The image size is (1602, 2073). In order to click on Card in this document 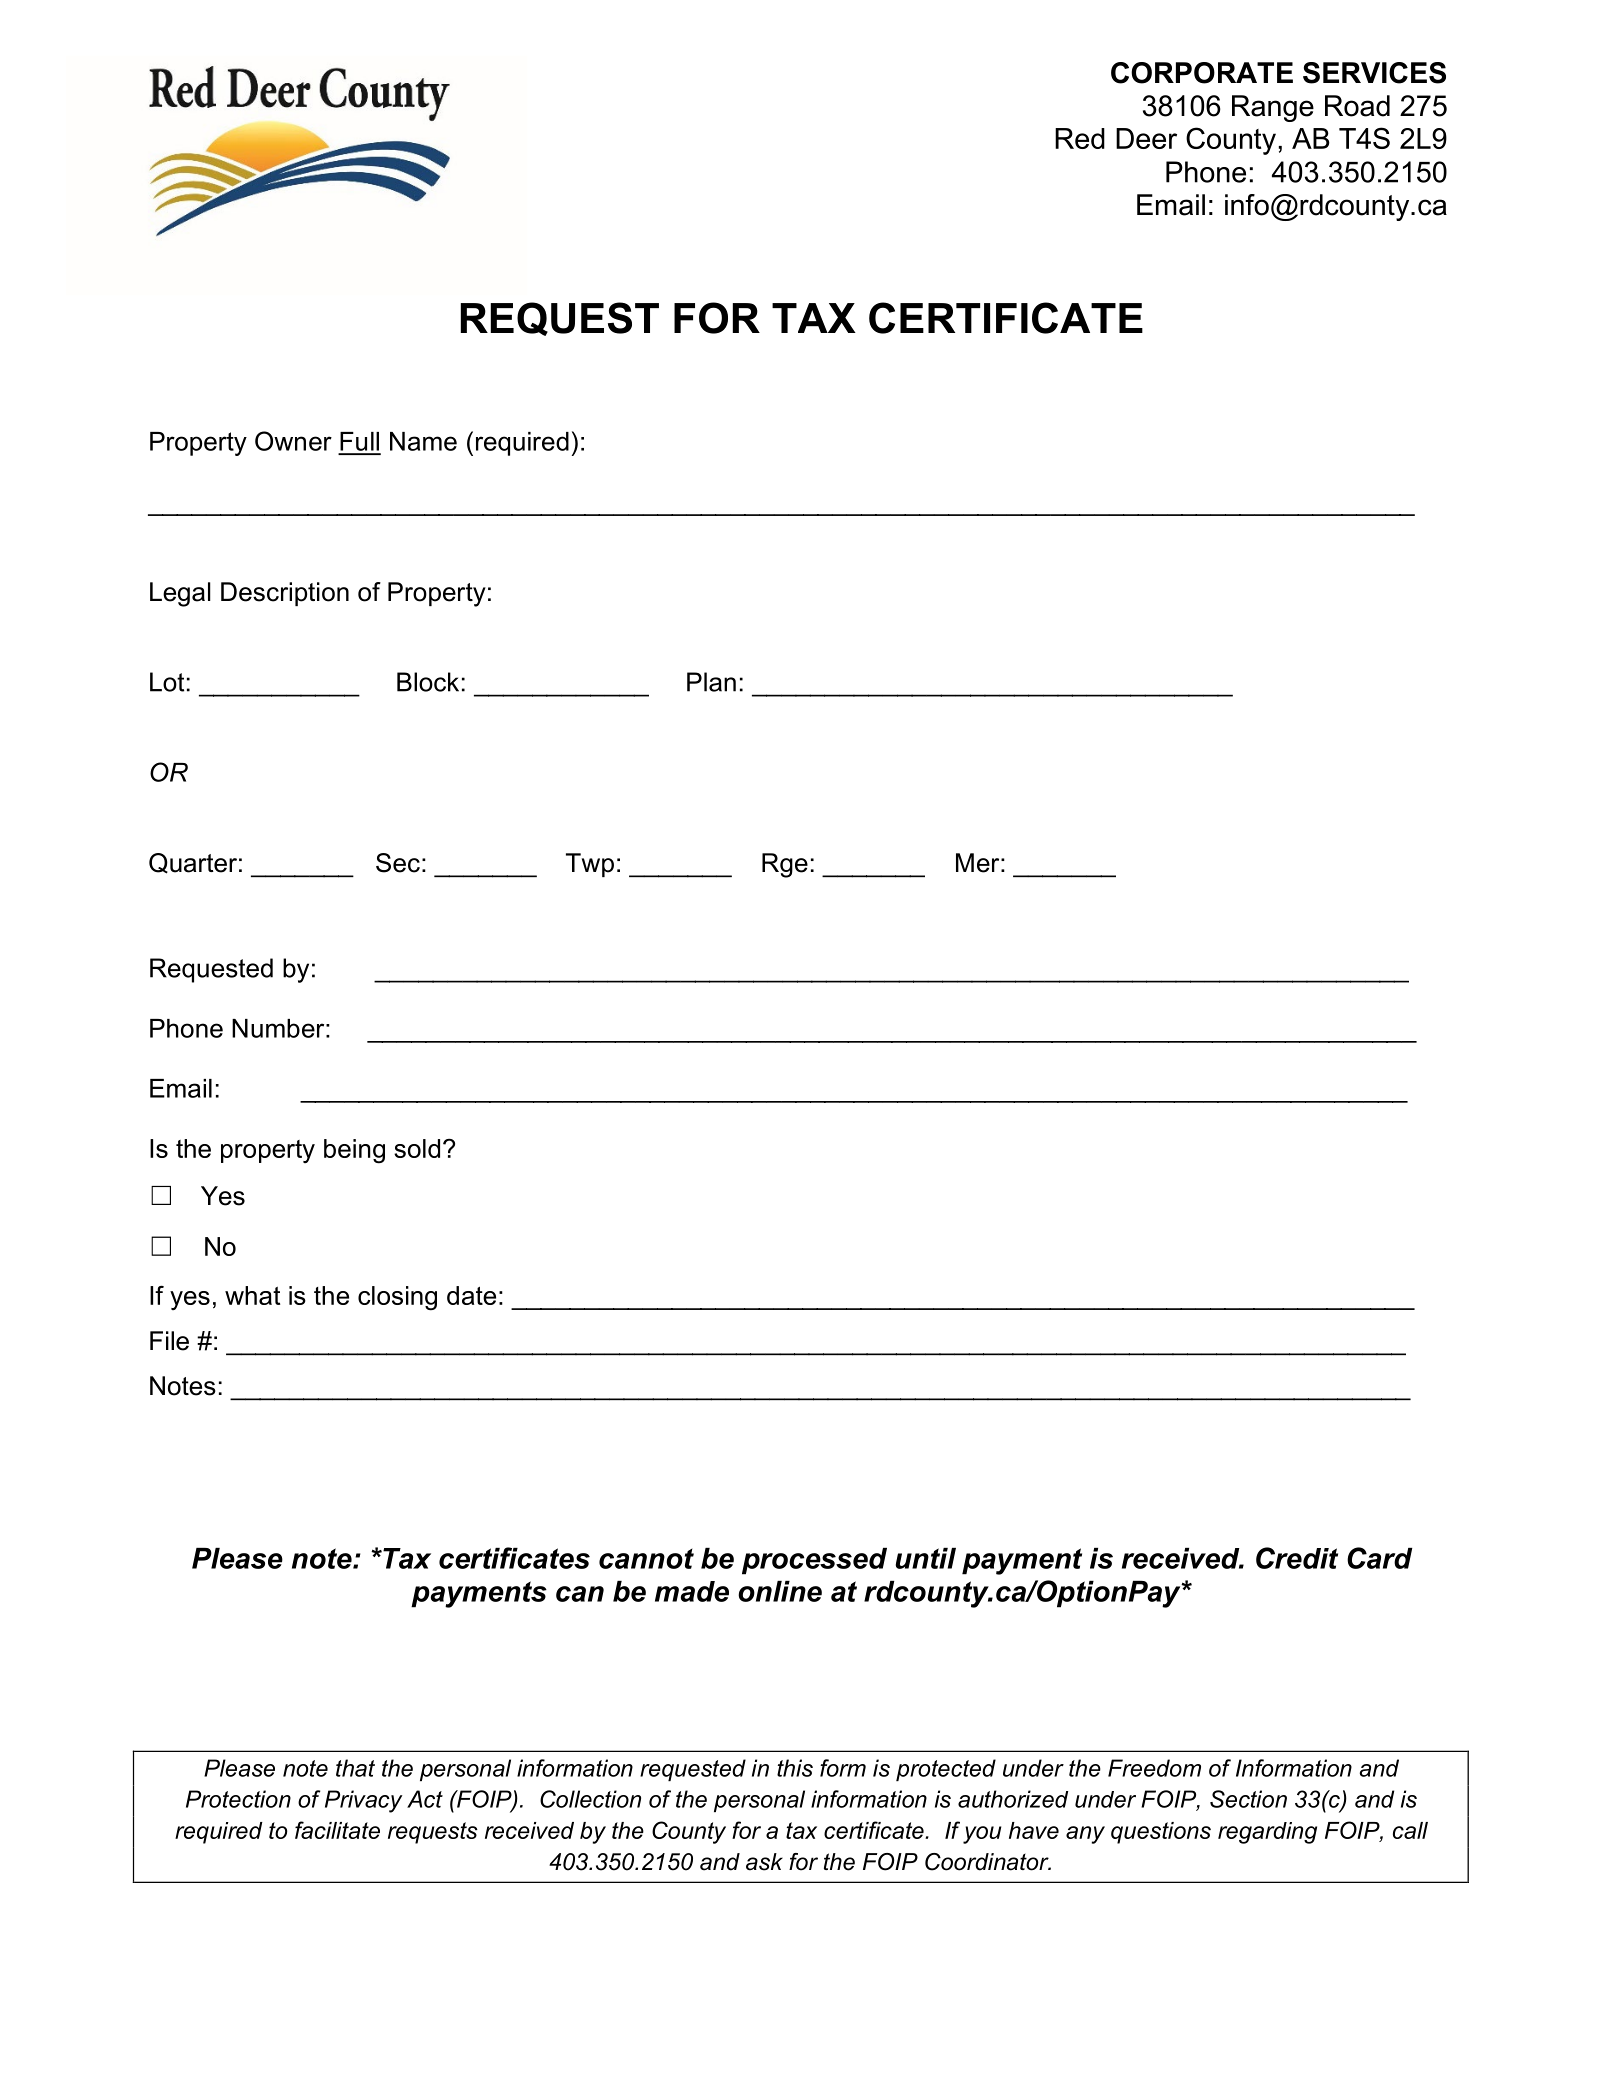, I will do `click(1379, 1558)`.
